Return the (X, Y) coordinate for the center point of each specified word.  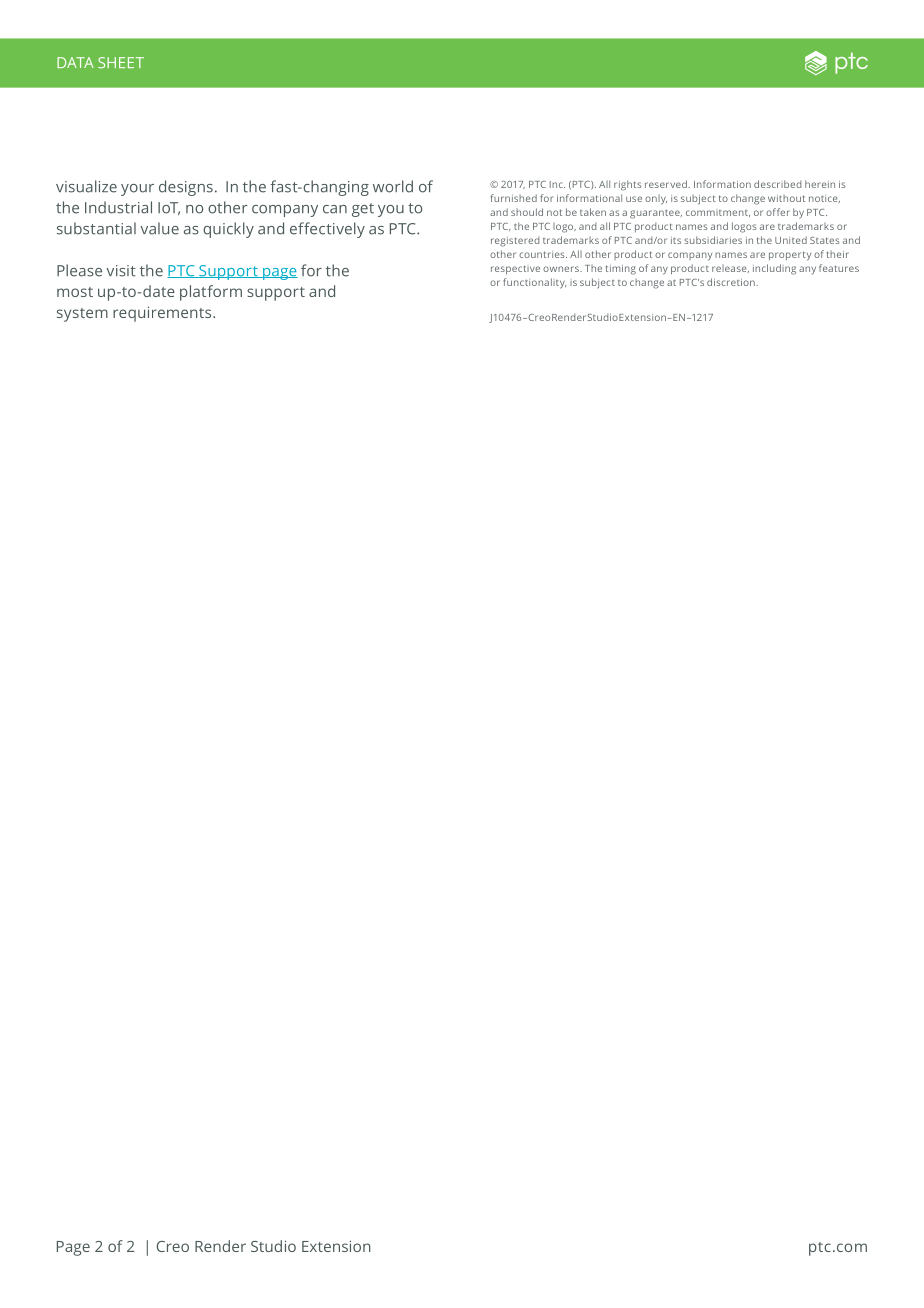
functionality (535, 283)
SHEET (121, 62)
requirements (163, 314)
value (159, 228)
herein (820, 184)
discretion (732, 282)
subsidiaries (713, 240)
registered (515, 241)
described (777, 184)
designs (186, 188)
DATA (75, 62)
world (393, 186)
